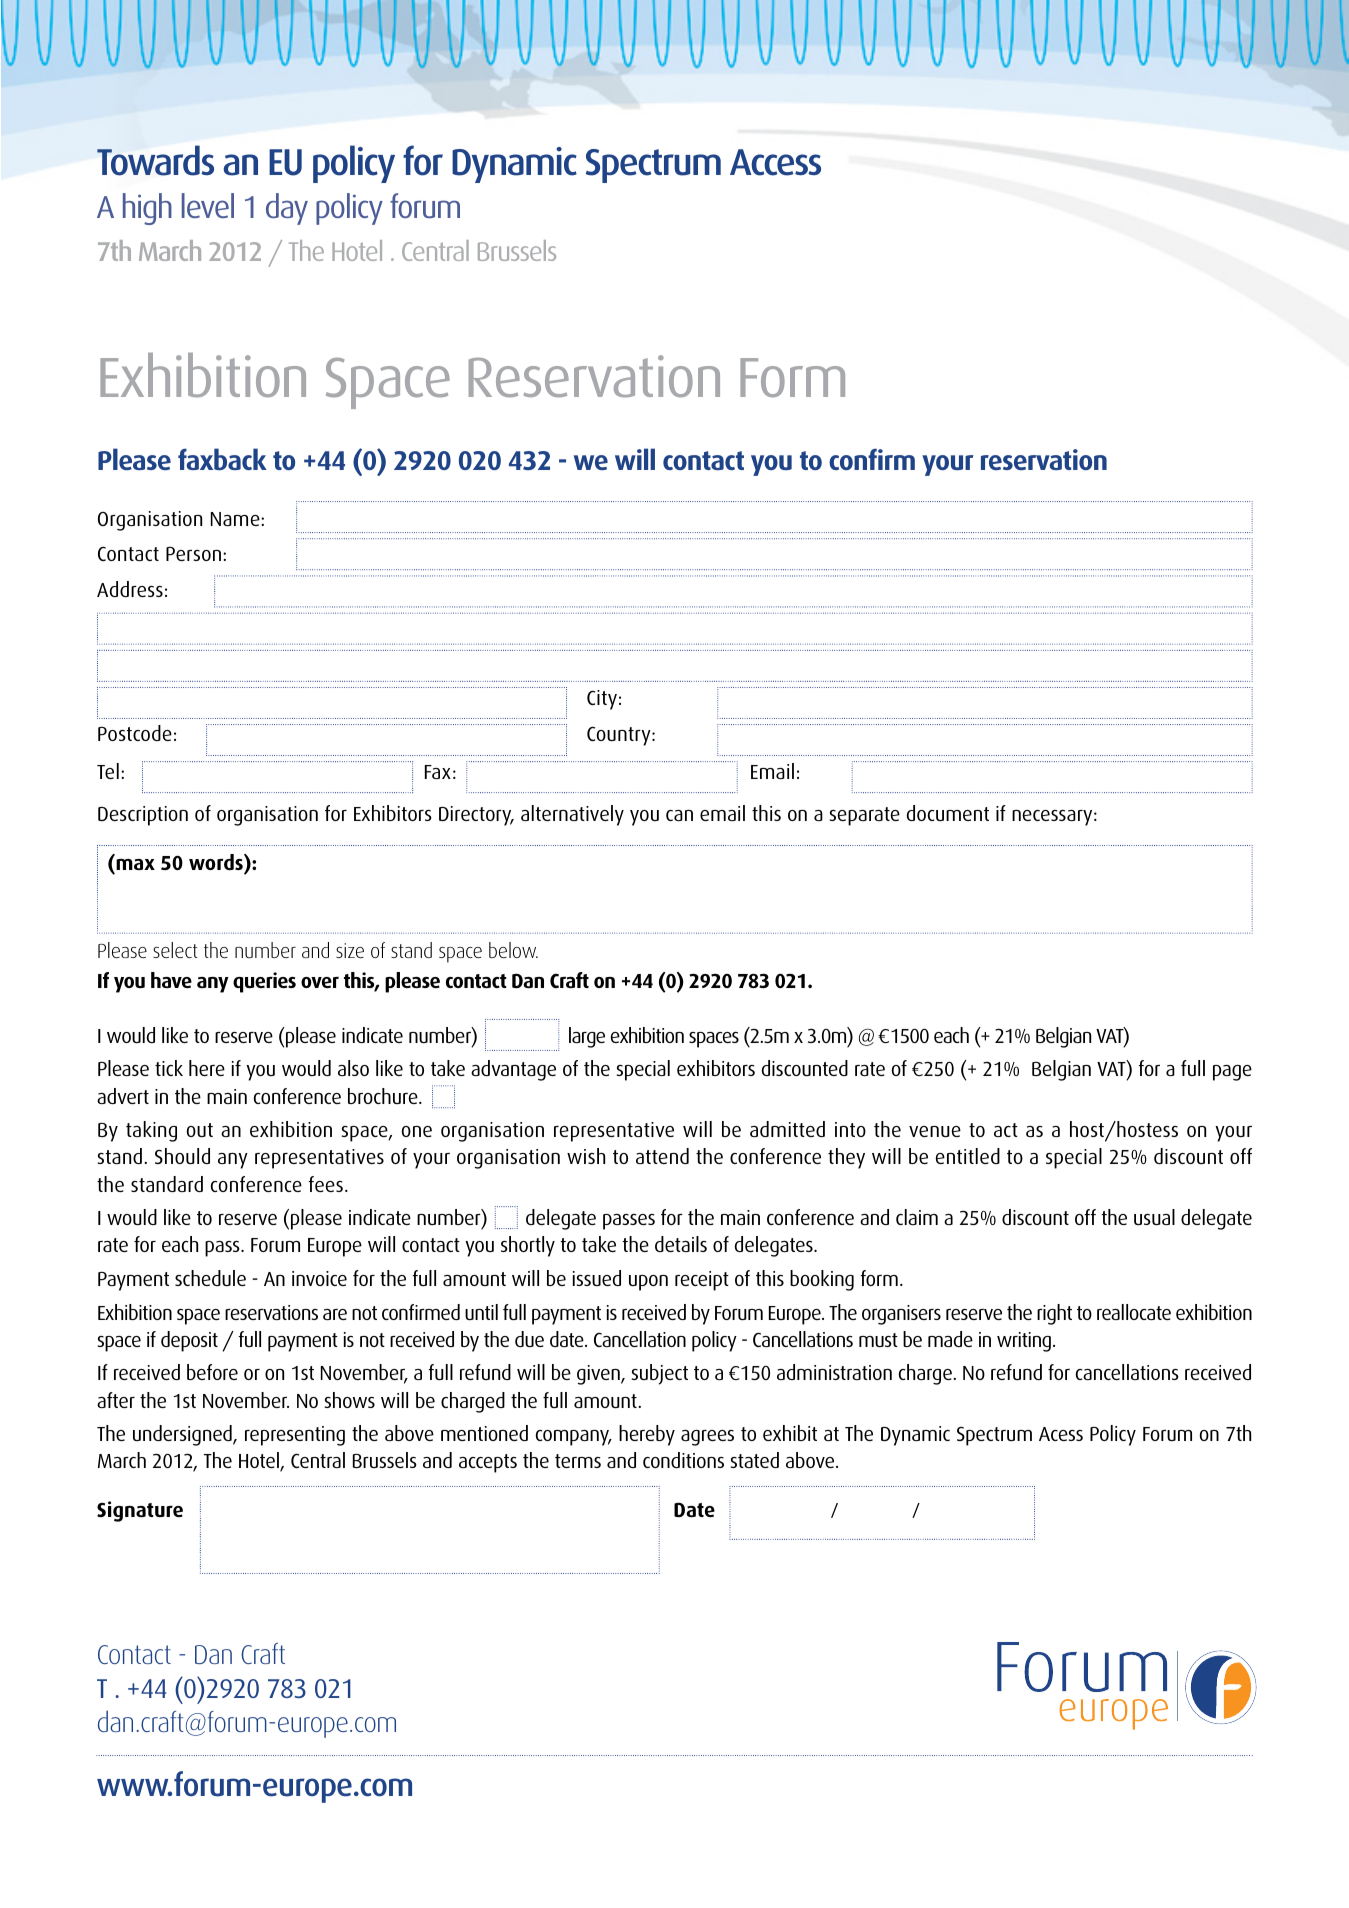 Image resolution: width=1349 pixels, height=1908 pixels. Describe the element at coordinates (572, 815) in the page. I see `alternatively` at that location.
